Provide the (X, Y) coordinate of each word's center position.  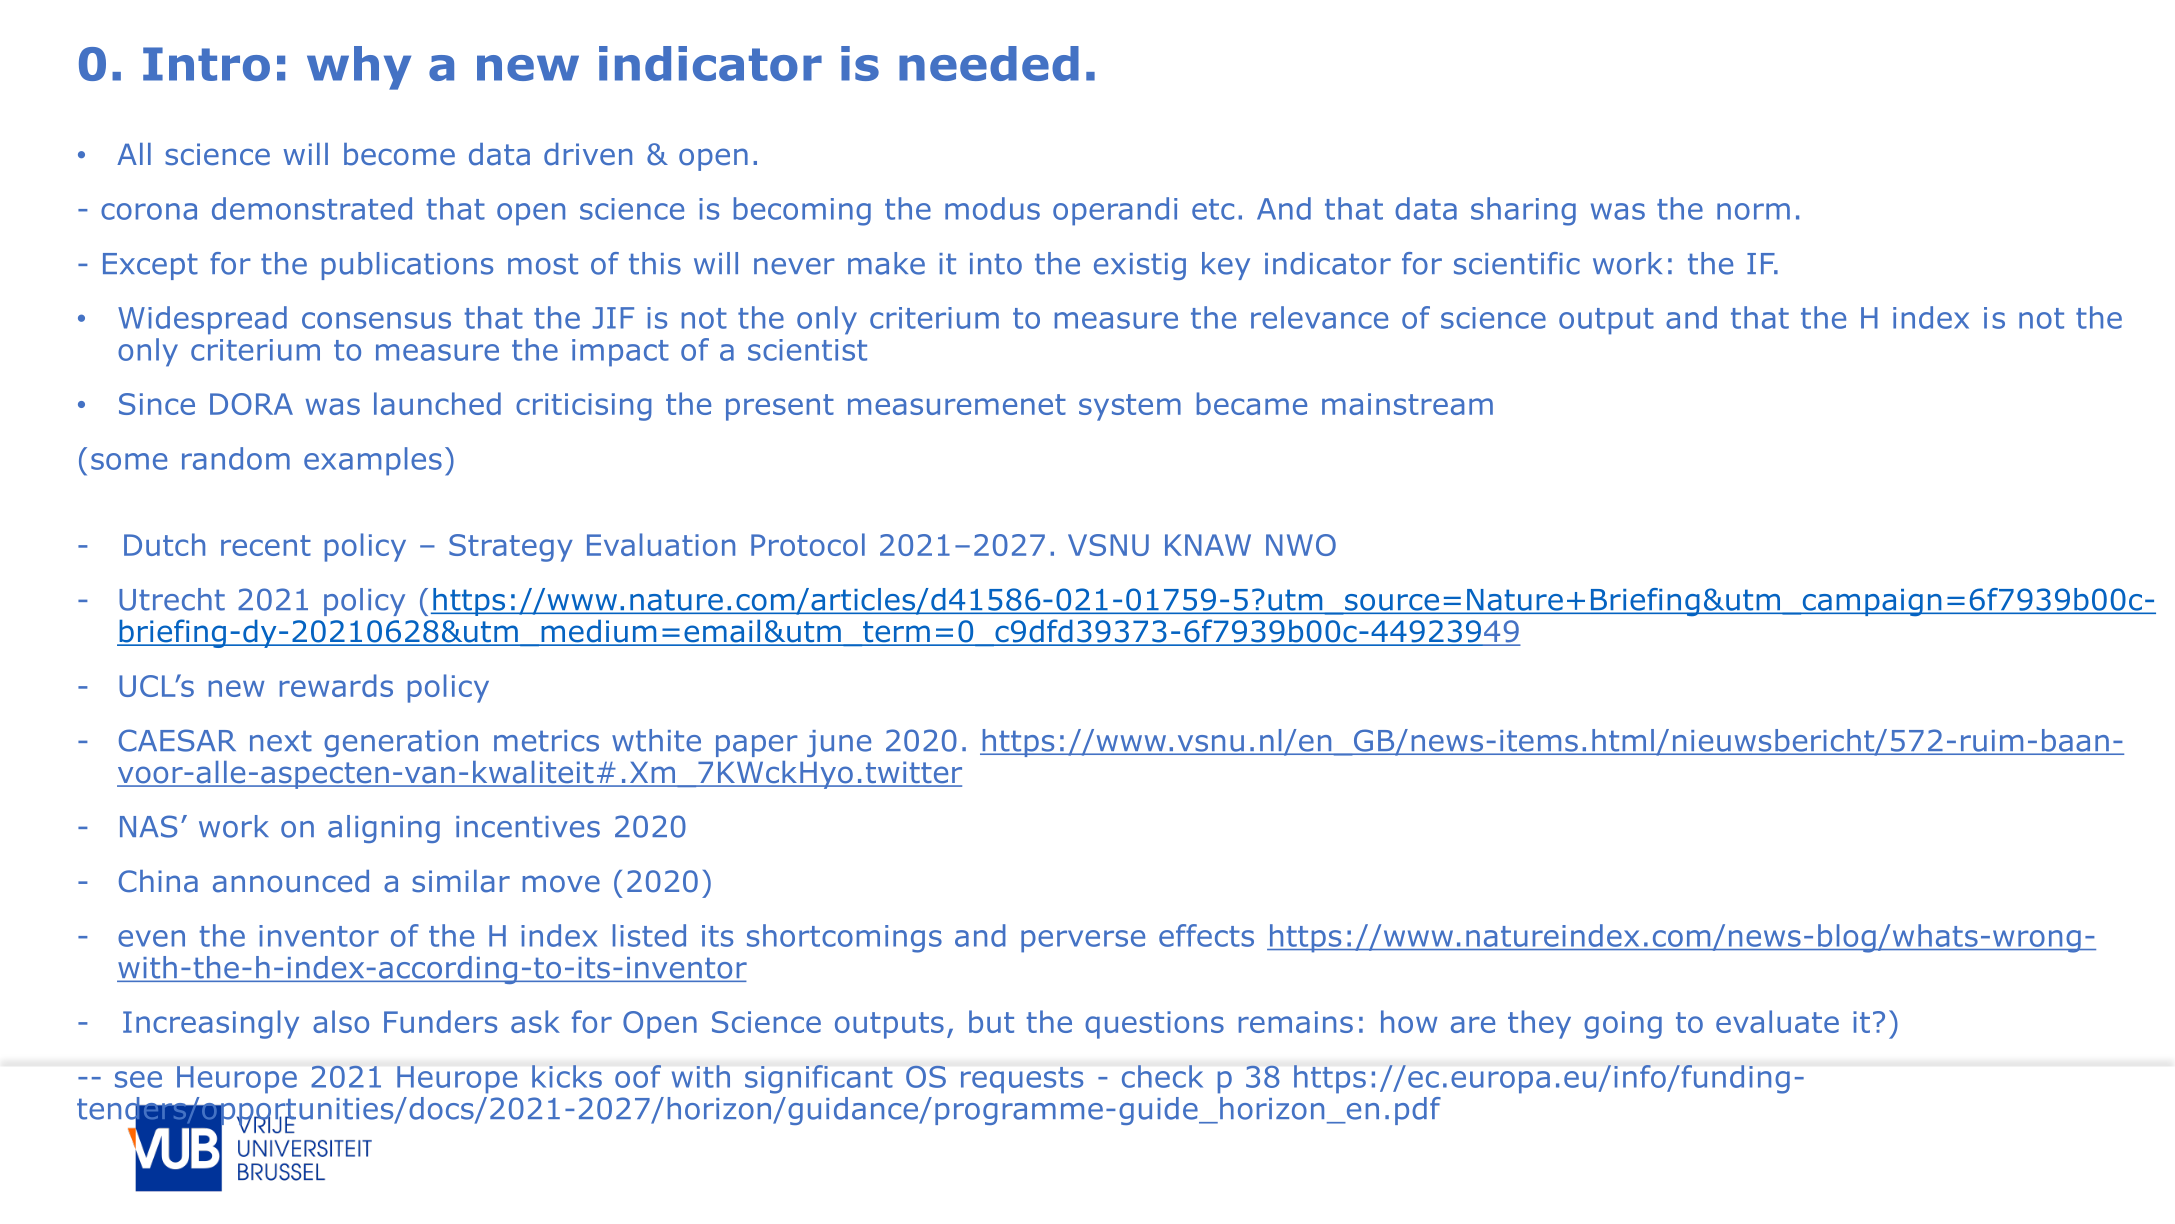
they (1539, 1024)
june (839, 743)
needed (989, 63)
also (341, 1021)
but (991, 1021)
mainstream (1407, 404)
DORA (251, 404)
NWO (1301, 545)
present (780, 407)
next (281, 741)
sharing (1523, 211)
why (359, 68)
